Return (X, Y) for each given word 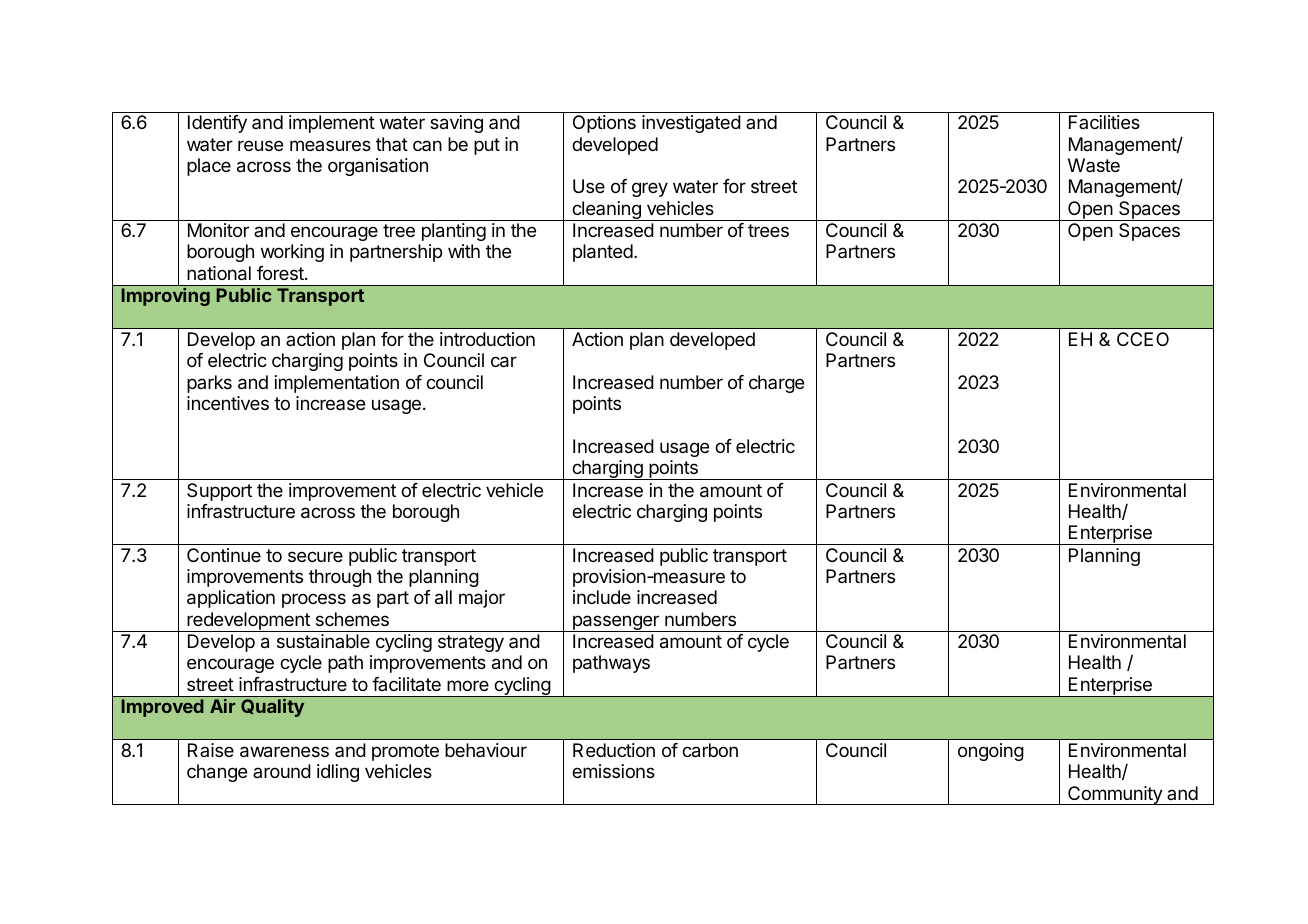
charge (776, 384)
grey (650, 189)
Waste (1094, 165)
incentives (228, 403)
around (282, 771)
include (602, 597)
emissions (613, 771)
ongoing (991, 752)
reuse (260, 145)
